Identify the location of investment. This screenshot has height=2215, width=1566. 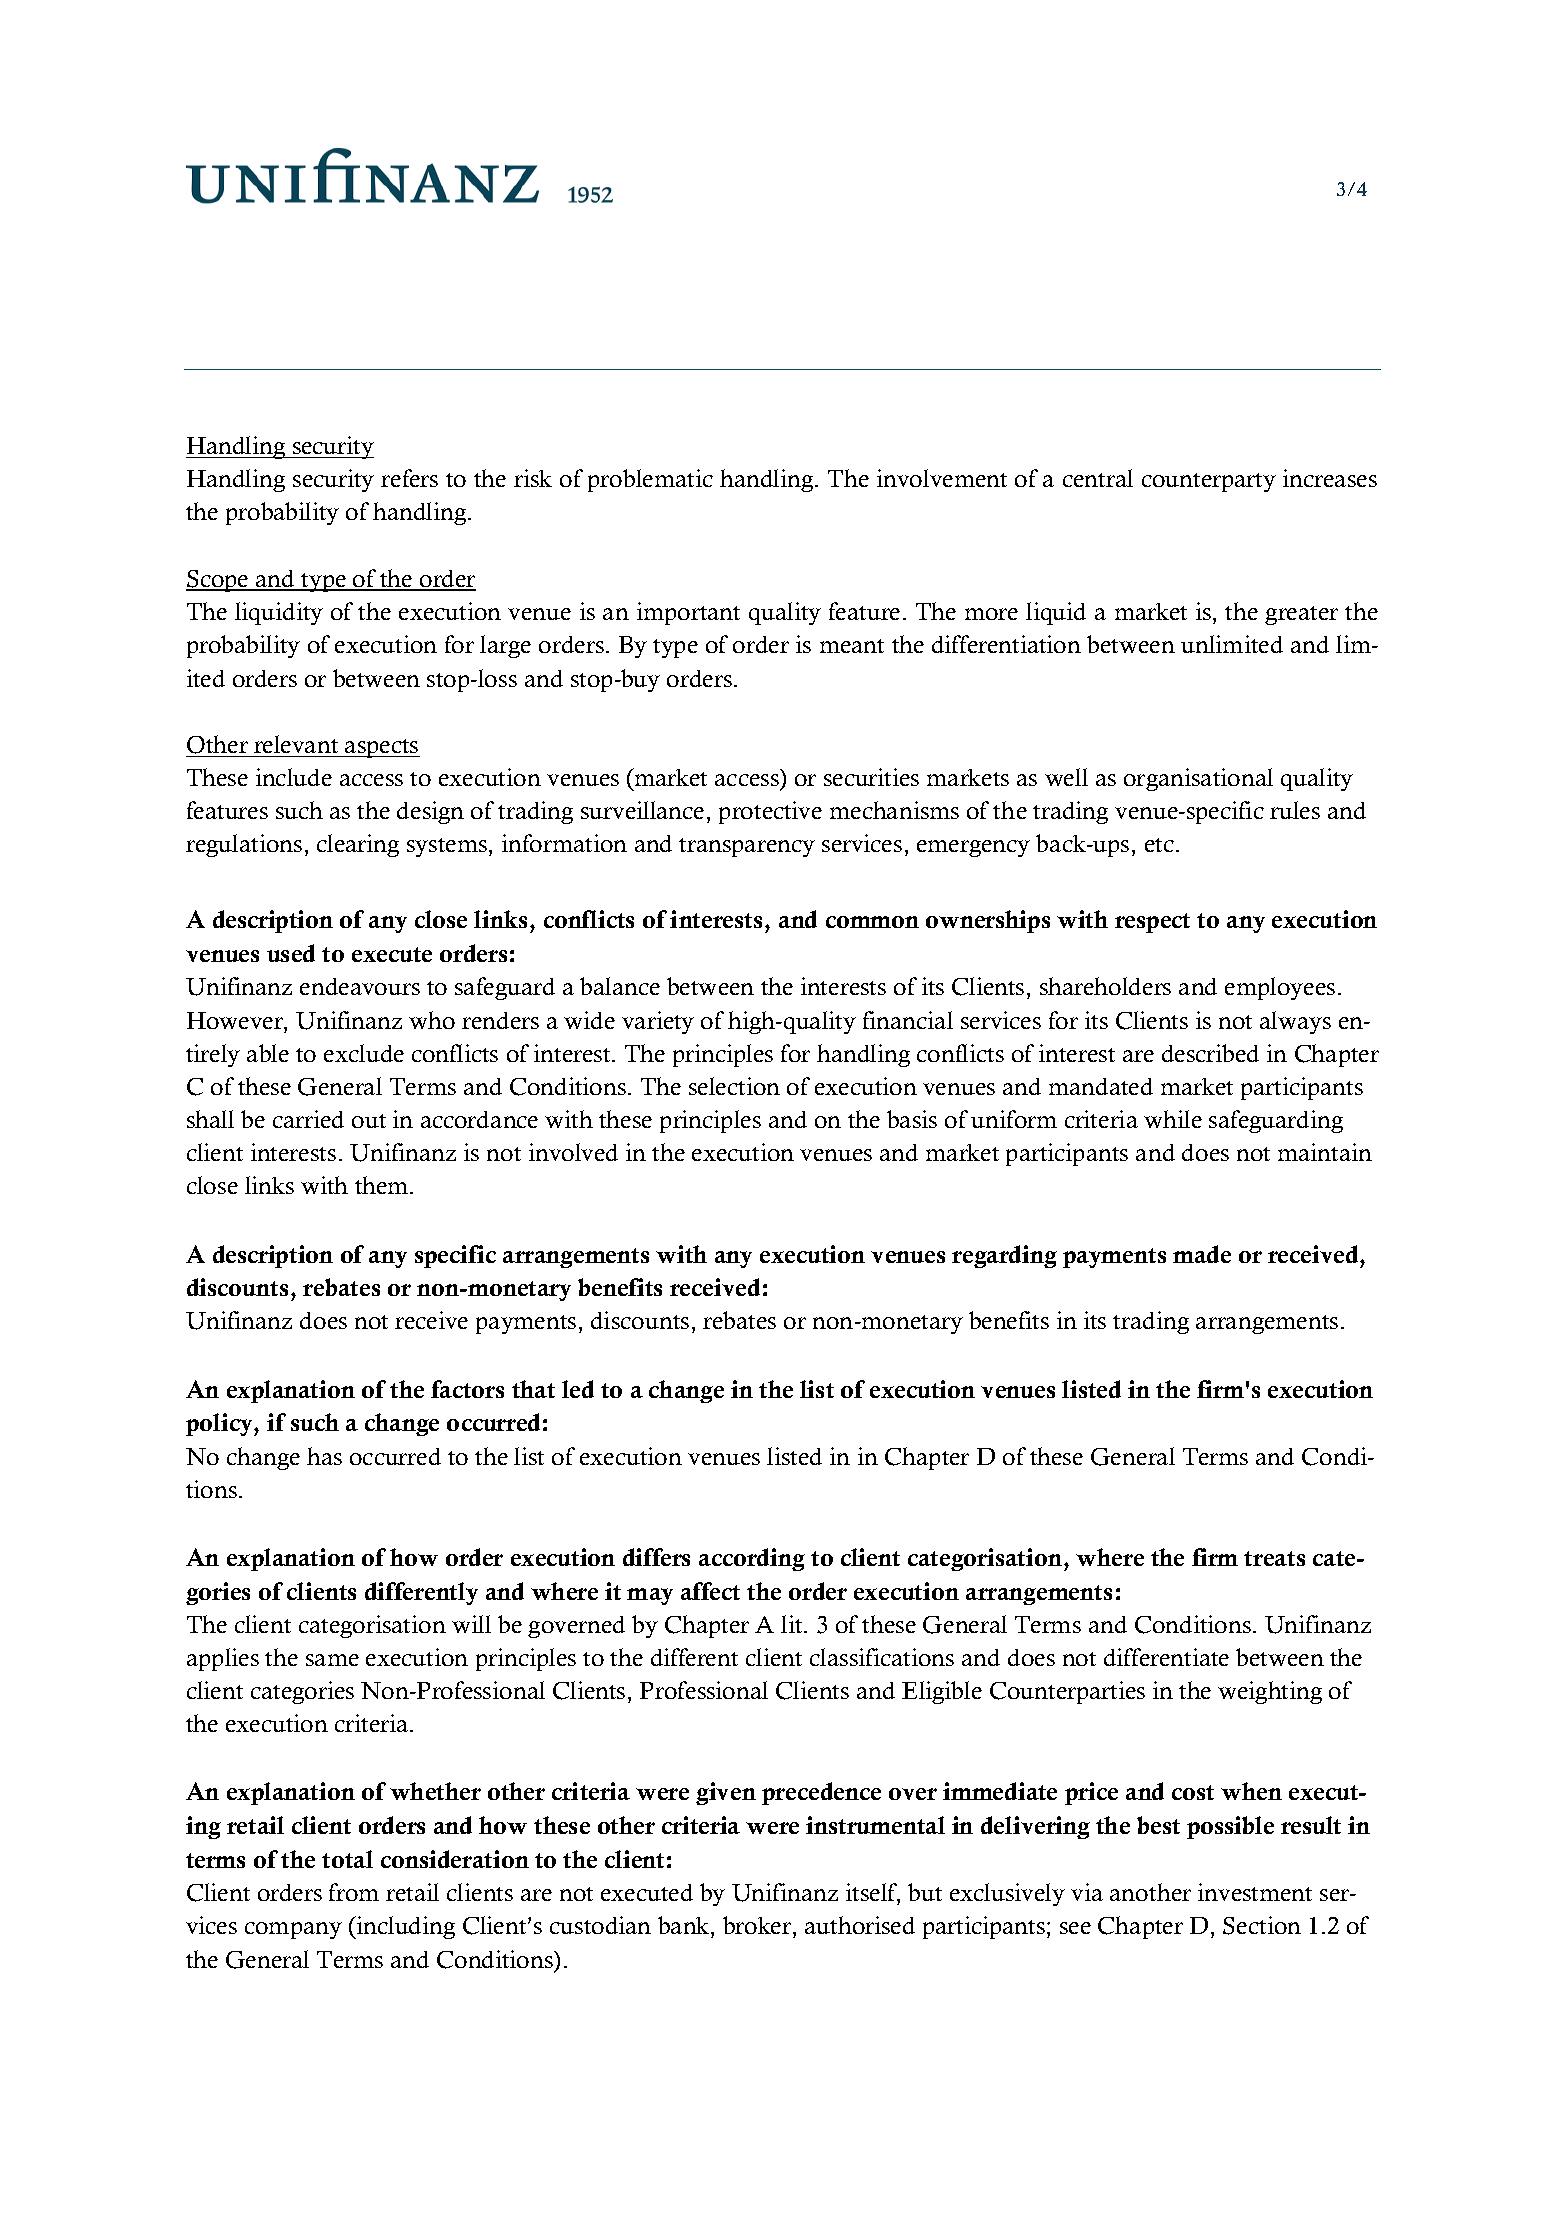
(1255, 1892).
